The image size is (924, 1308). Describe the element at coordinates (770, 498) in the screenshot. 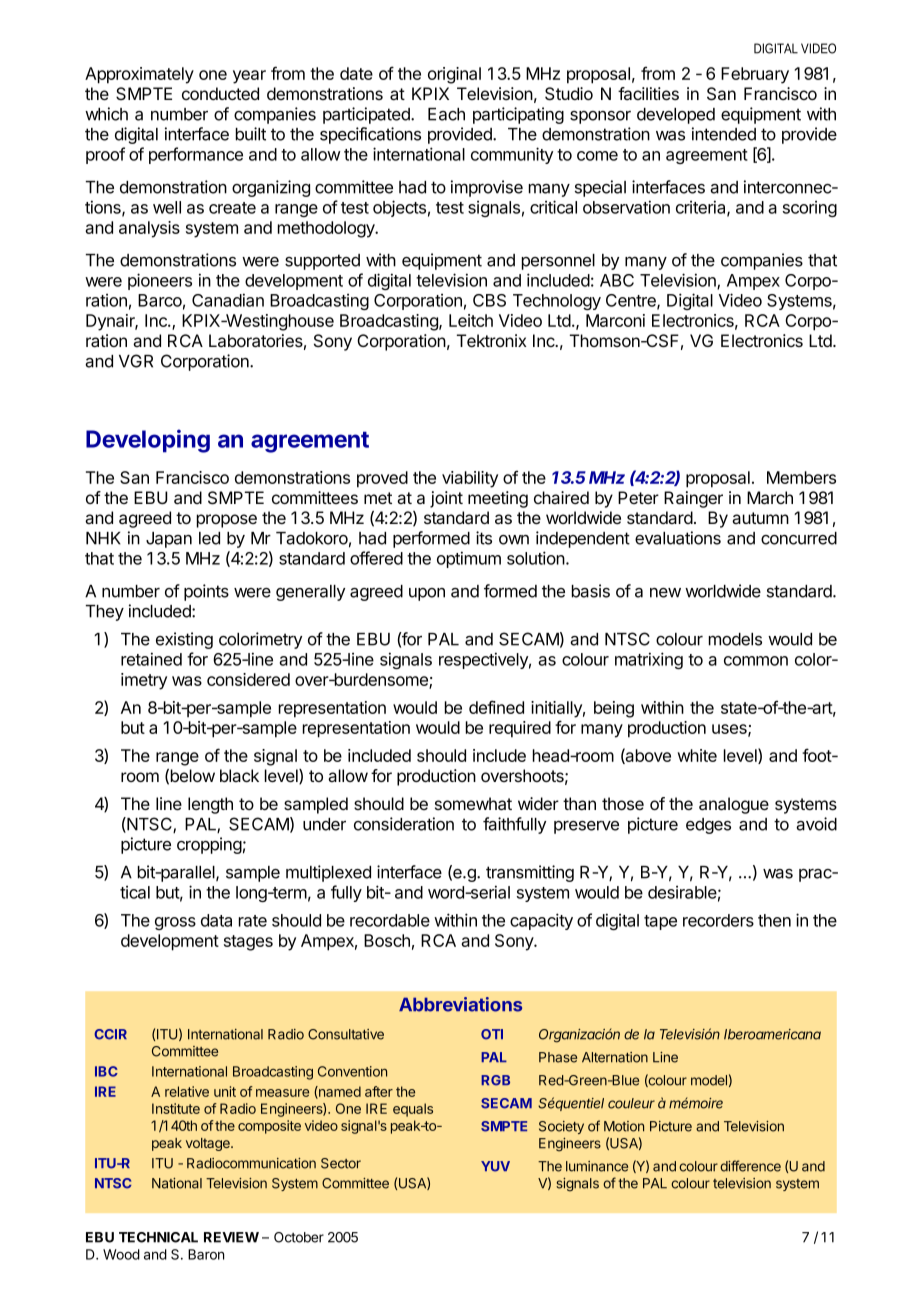

I see `March` at that location.
